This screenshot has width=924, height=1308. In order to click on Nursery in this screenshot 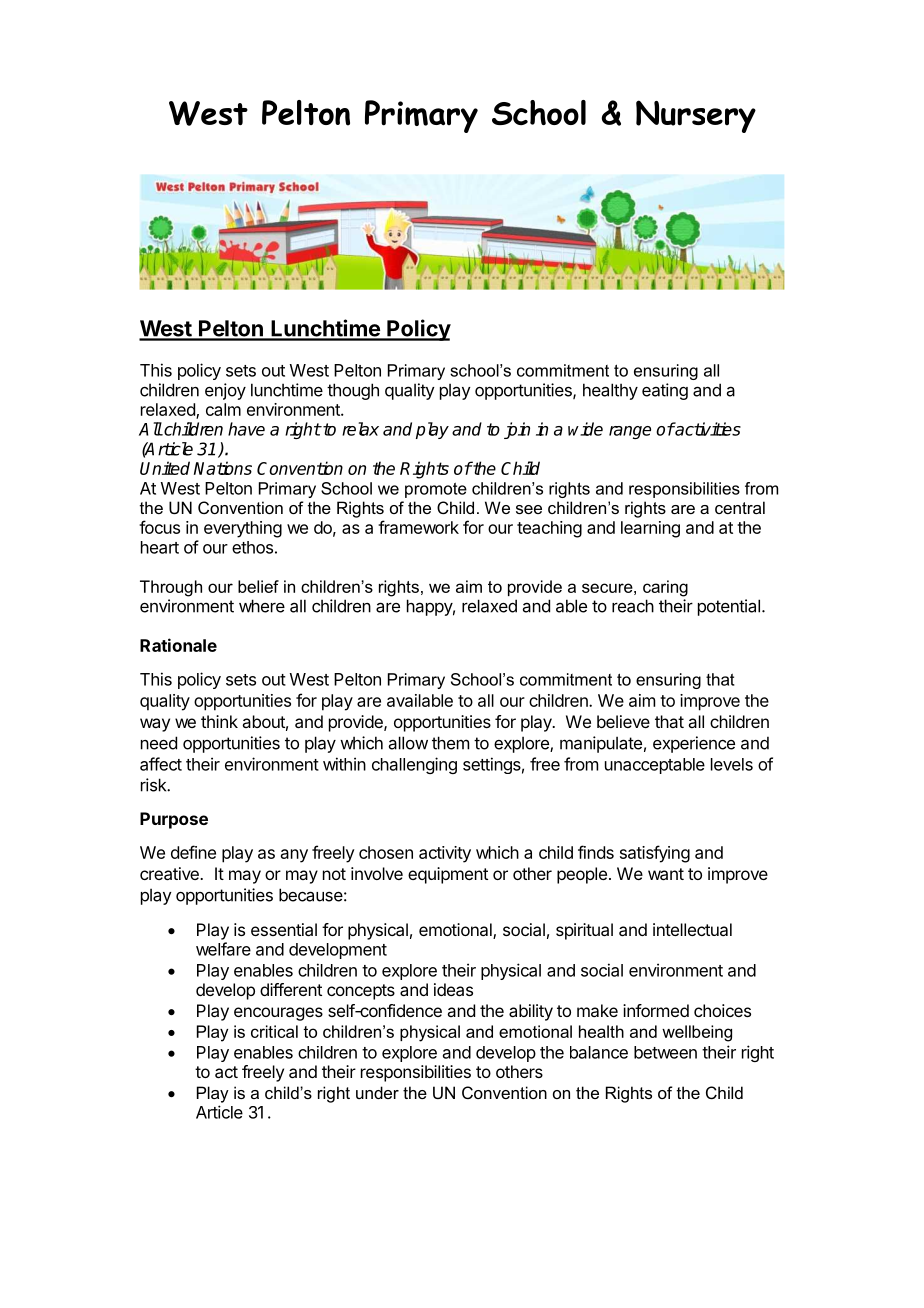, I will do `click(696, 116)`.
